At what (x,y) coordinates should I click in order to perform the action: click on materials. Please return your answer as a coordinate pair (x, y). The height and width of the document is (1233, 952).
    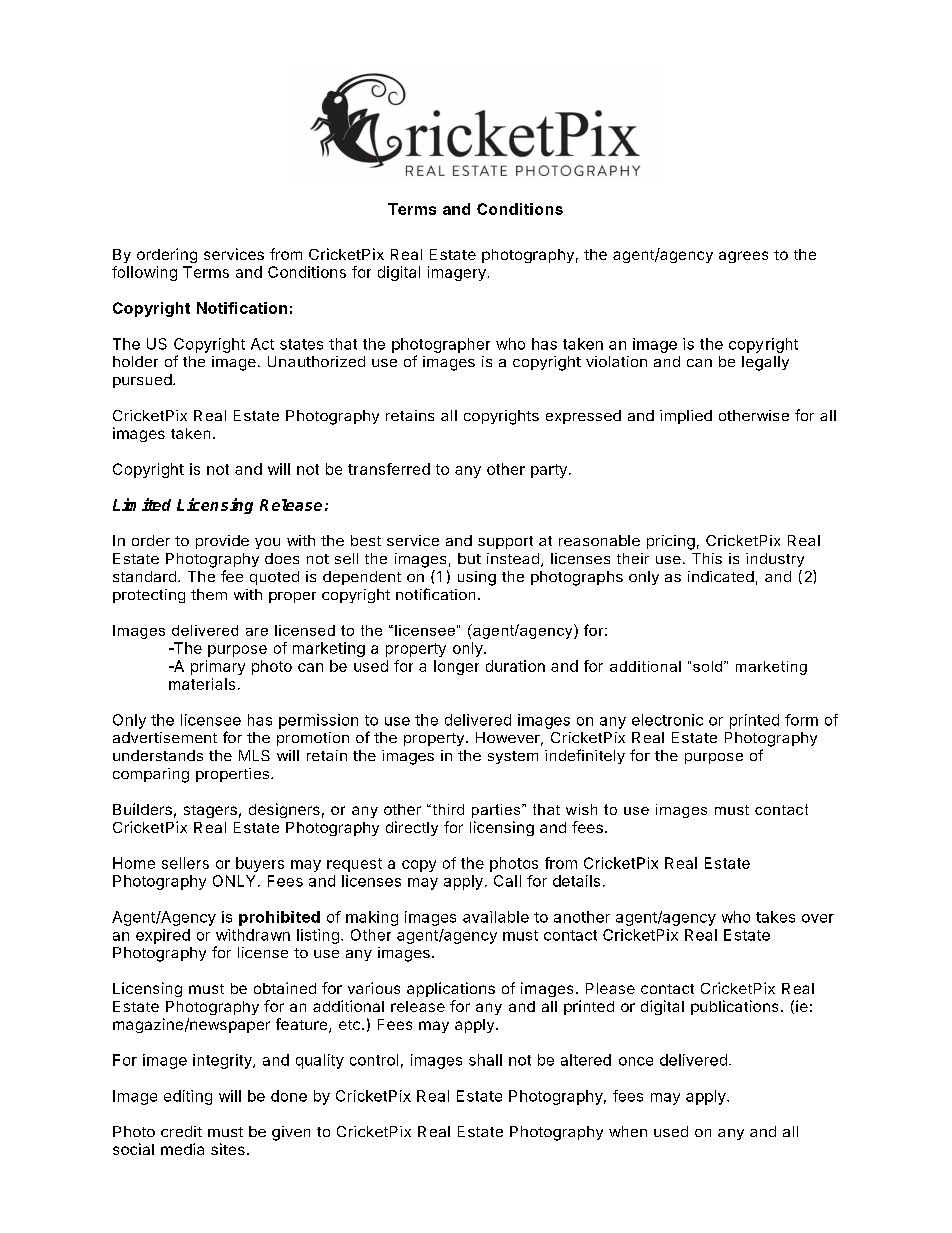
    Looking at the image, I should click on (202, 684).
